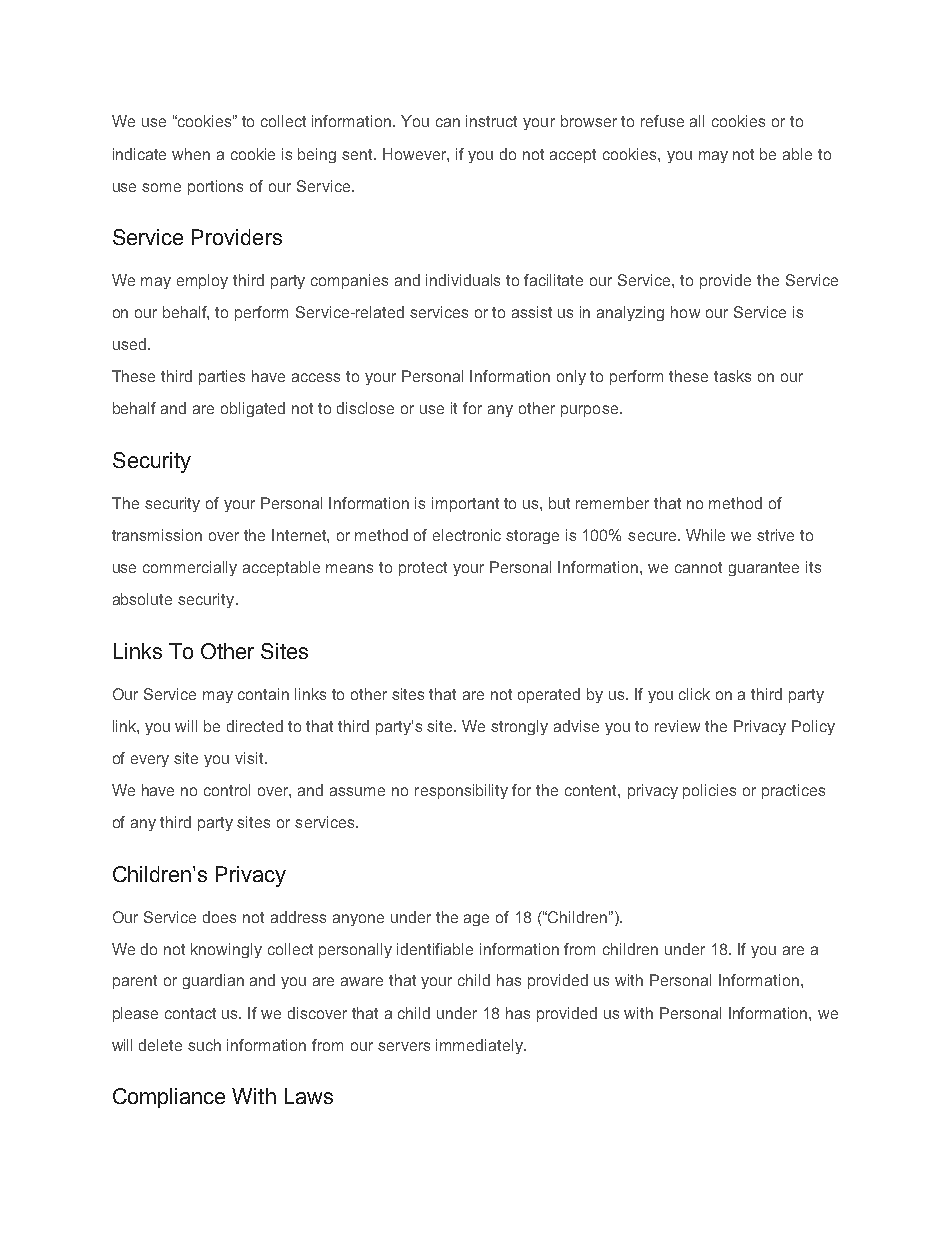 The width and height of the document is (952, 1233). What do you see at coordinates (190, 568) in the document?
I see `commercially` at bounding box center [190, 568].
